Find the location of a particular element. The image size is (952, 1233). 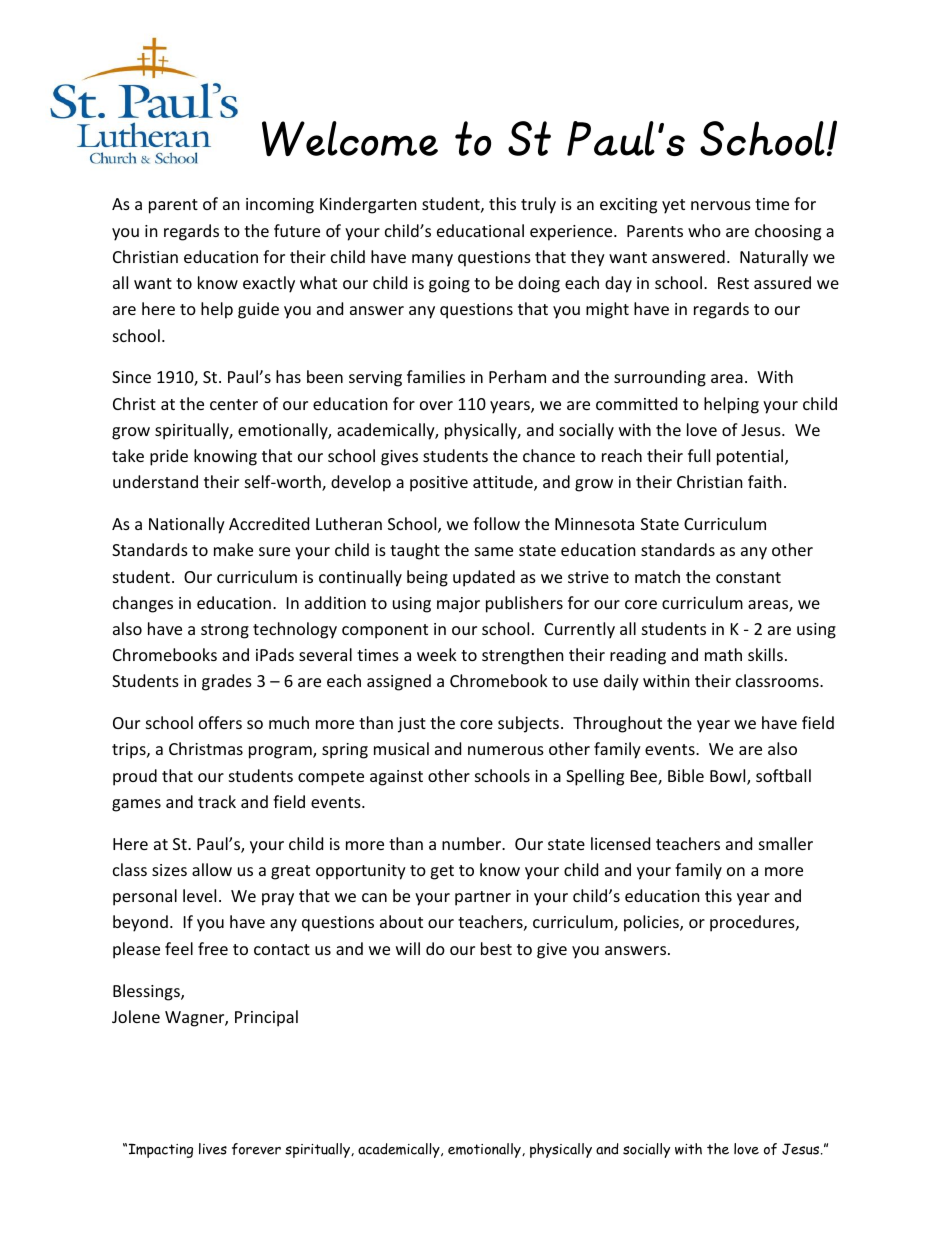

forever is located at coordinates (256, 1149).
